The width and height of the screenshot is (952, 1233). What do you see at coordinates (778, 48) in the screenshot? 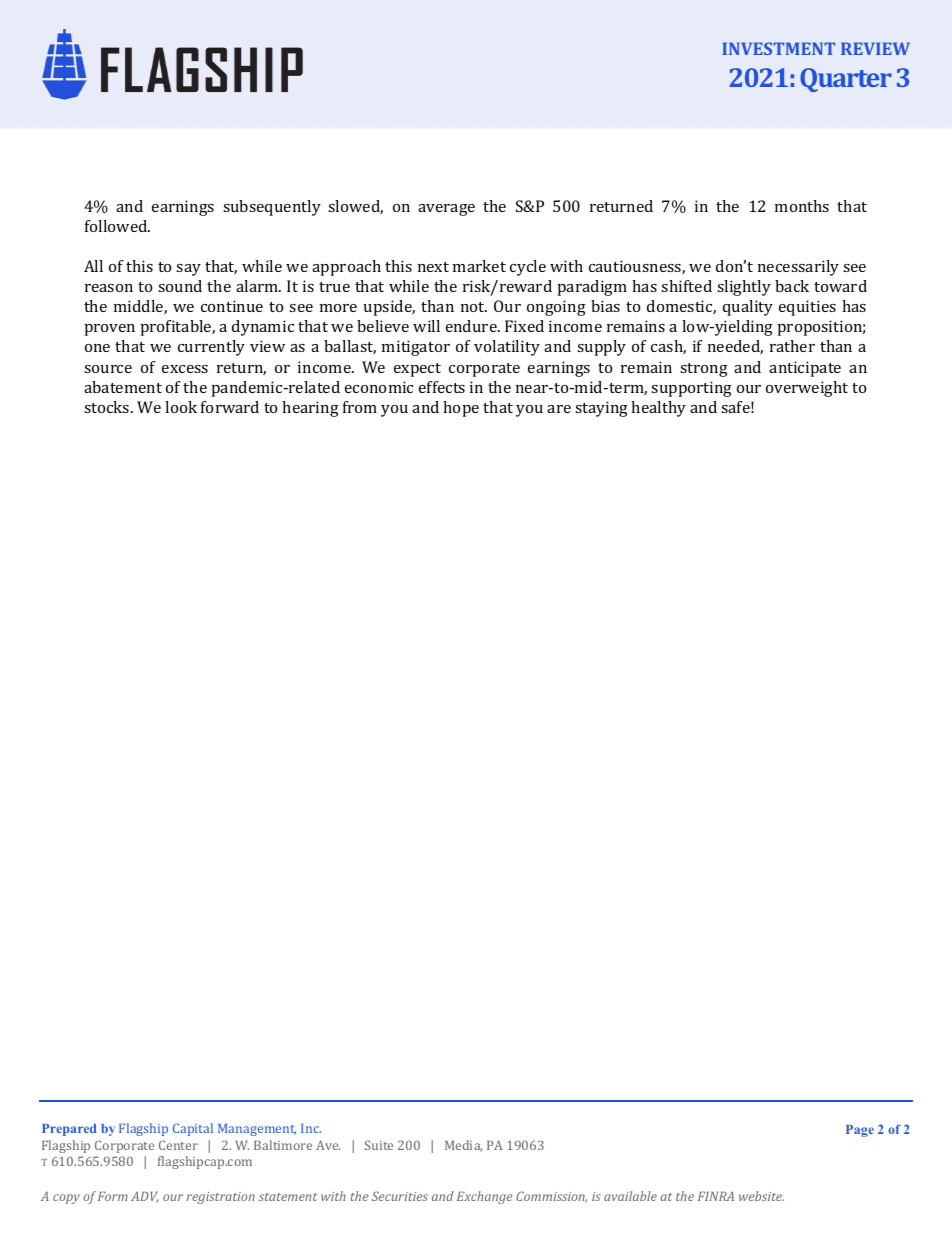
I see `INVESTMENT` at bounding box center [778, 48].
